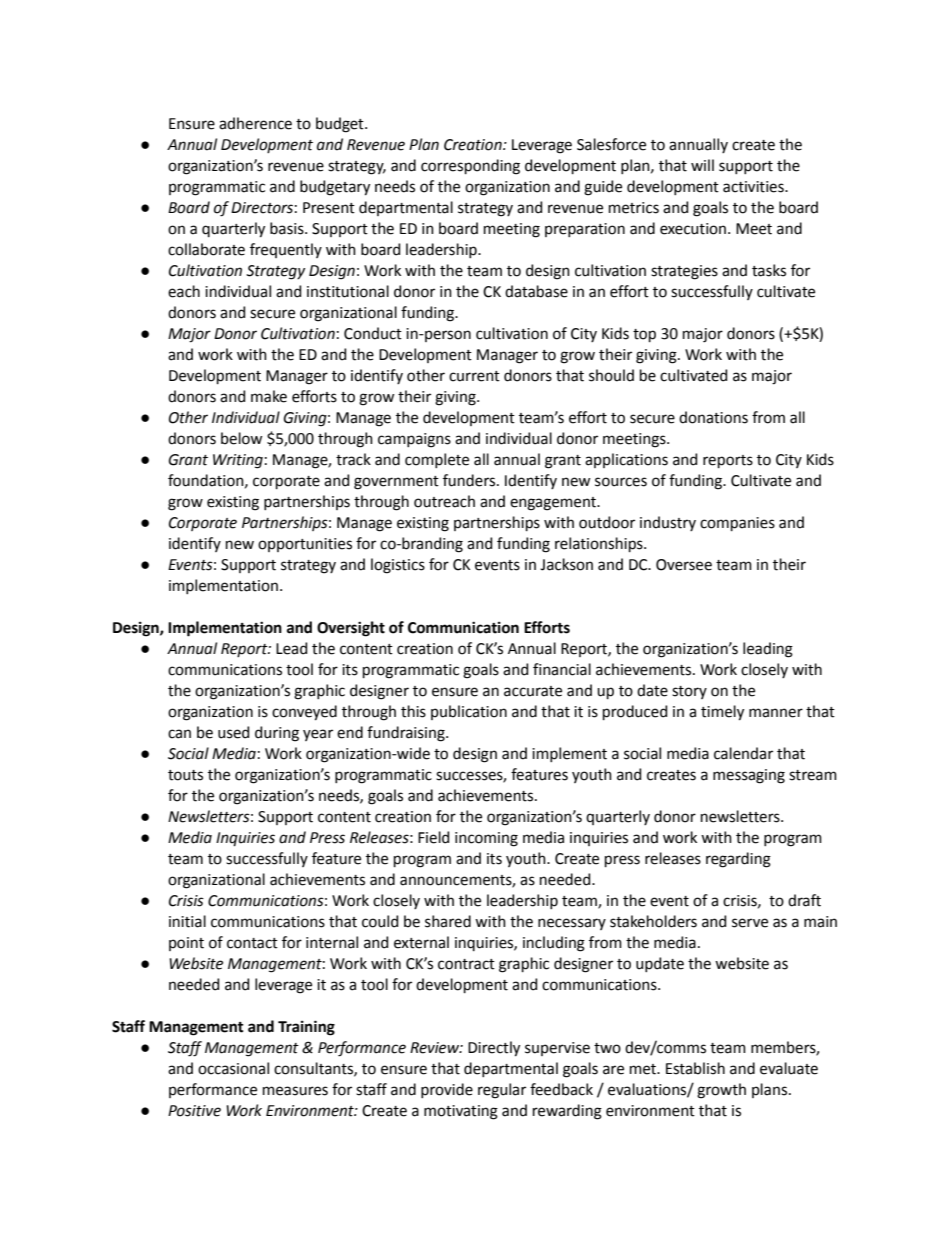 The height and width of the screenshot is (1233, 952). Describe the element at coordinates (749, 776) in the screenshot. I see `messaging` at that location.
